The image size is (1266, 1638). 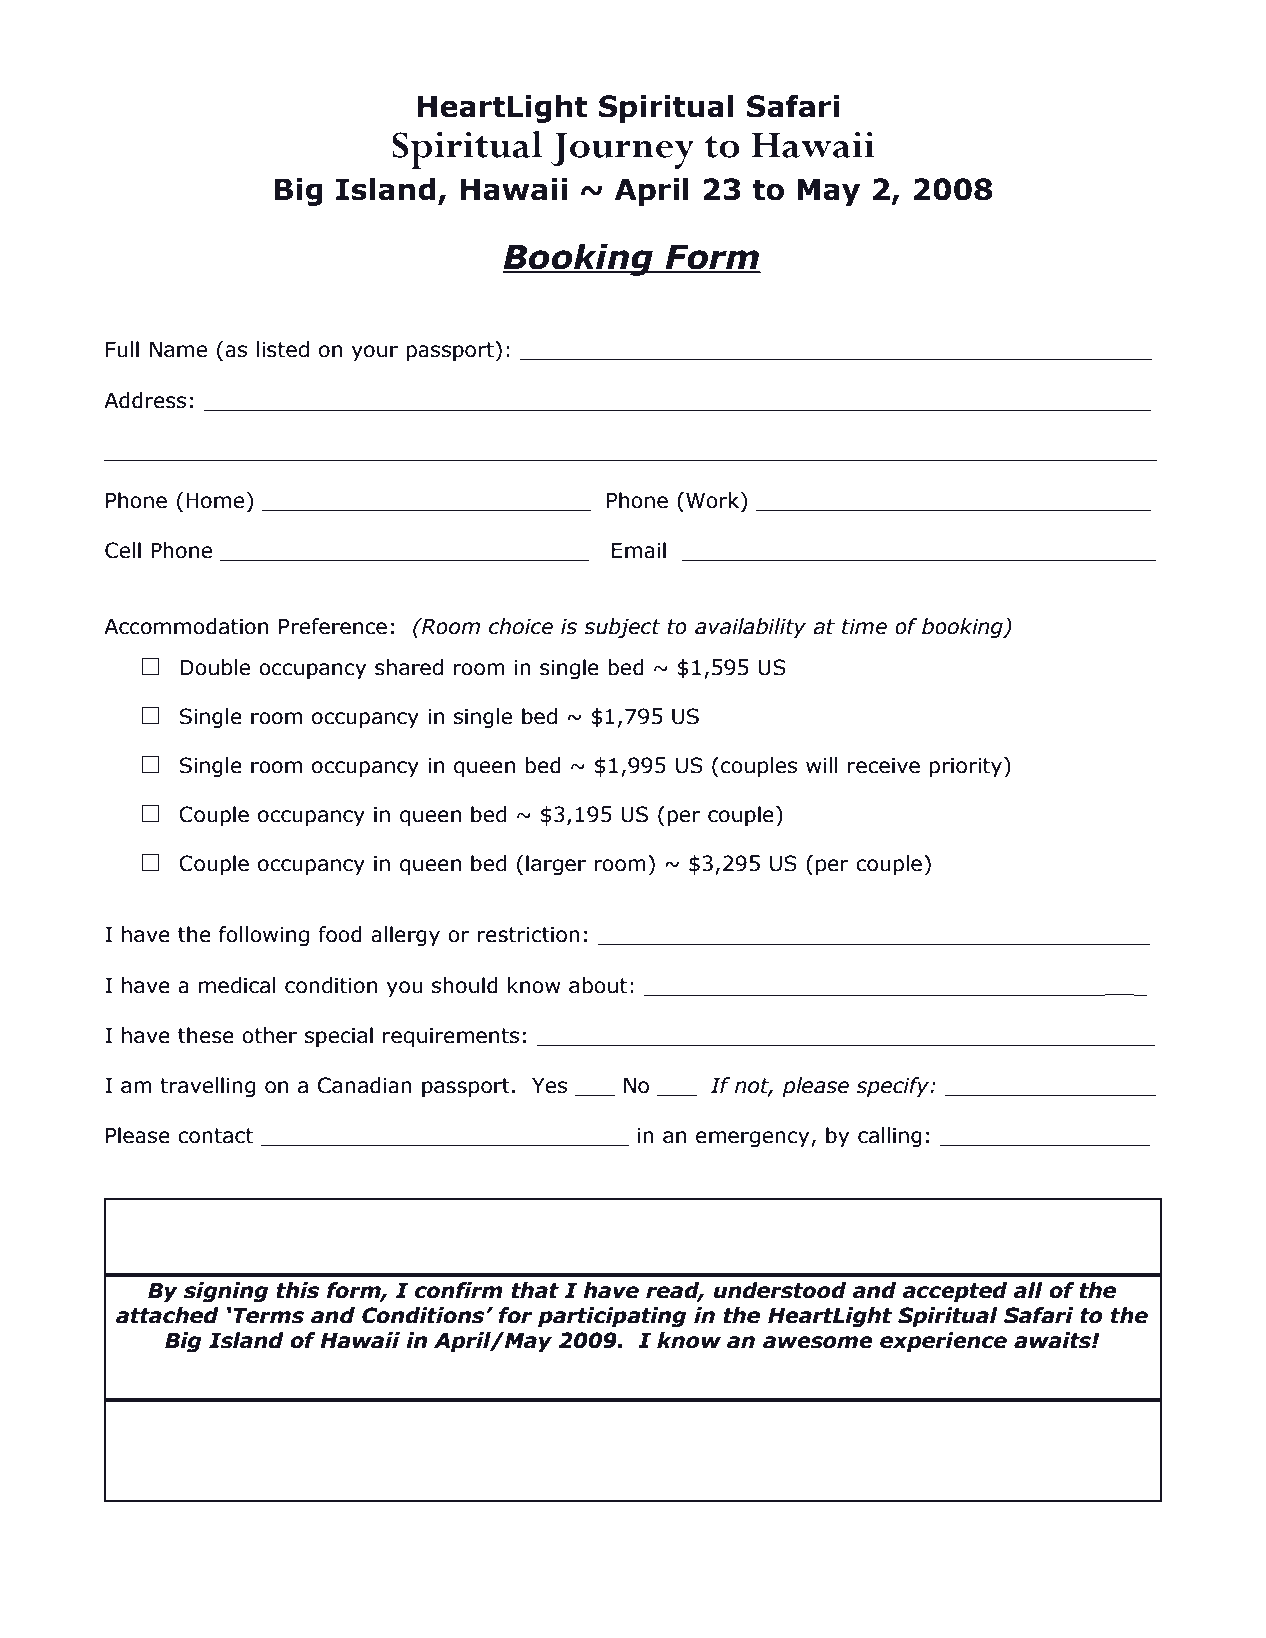 I want to click on Home, so click(x=215, y=500).
